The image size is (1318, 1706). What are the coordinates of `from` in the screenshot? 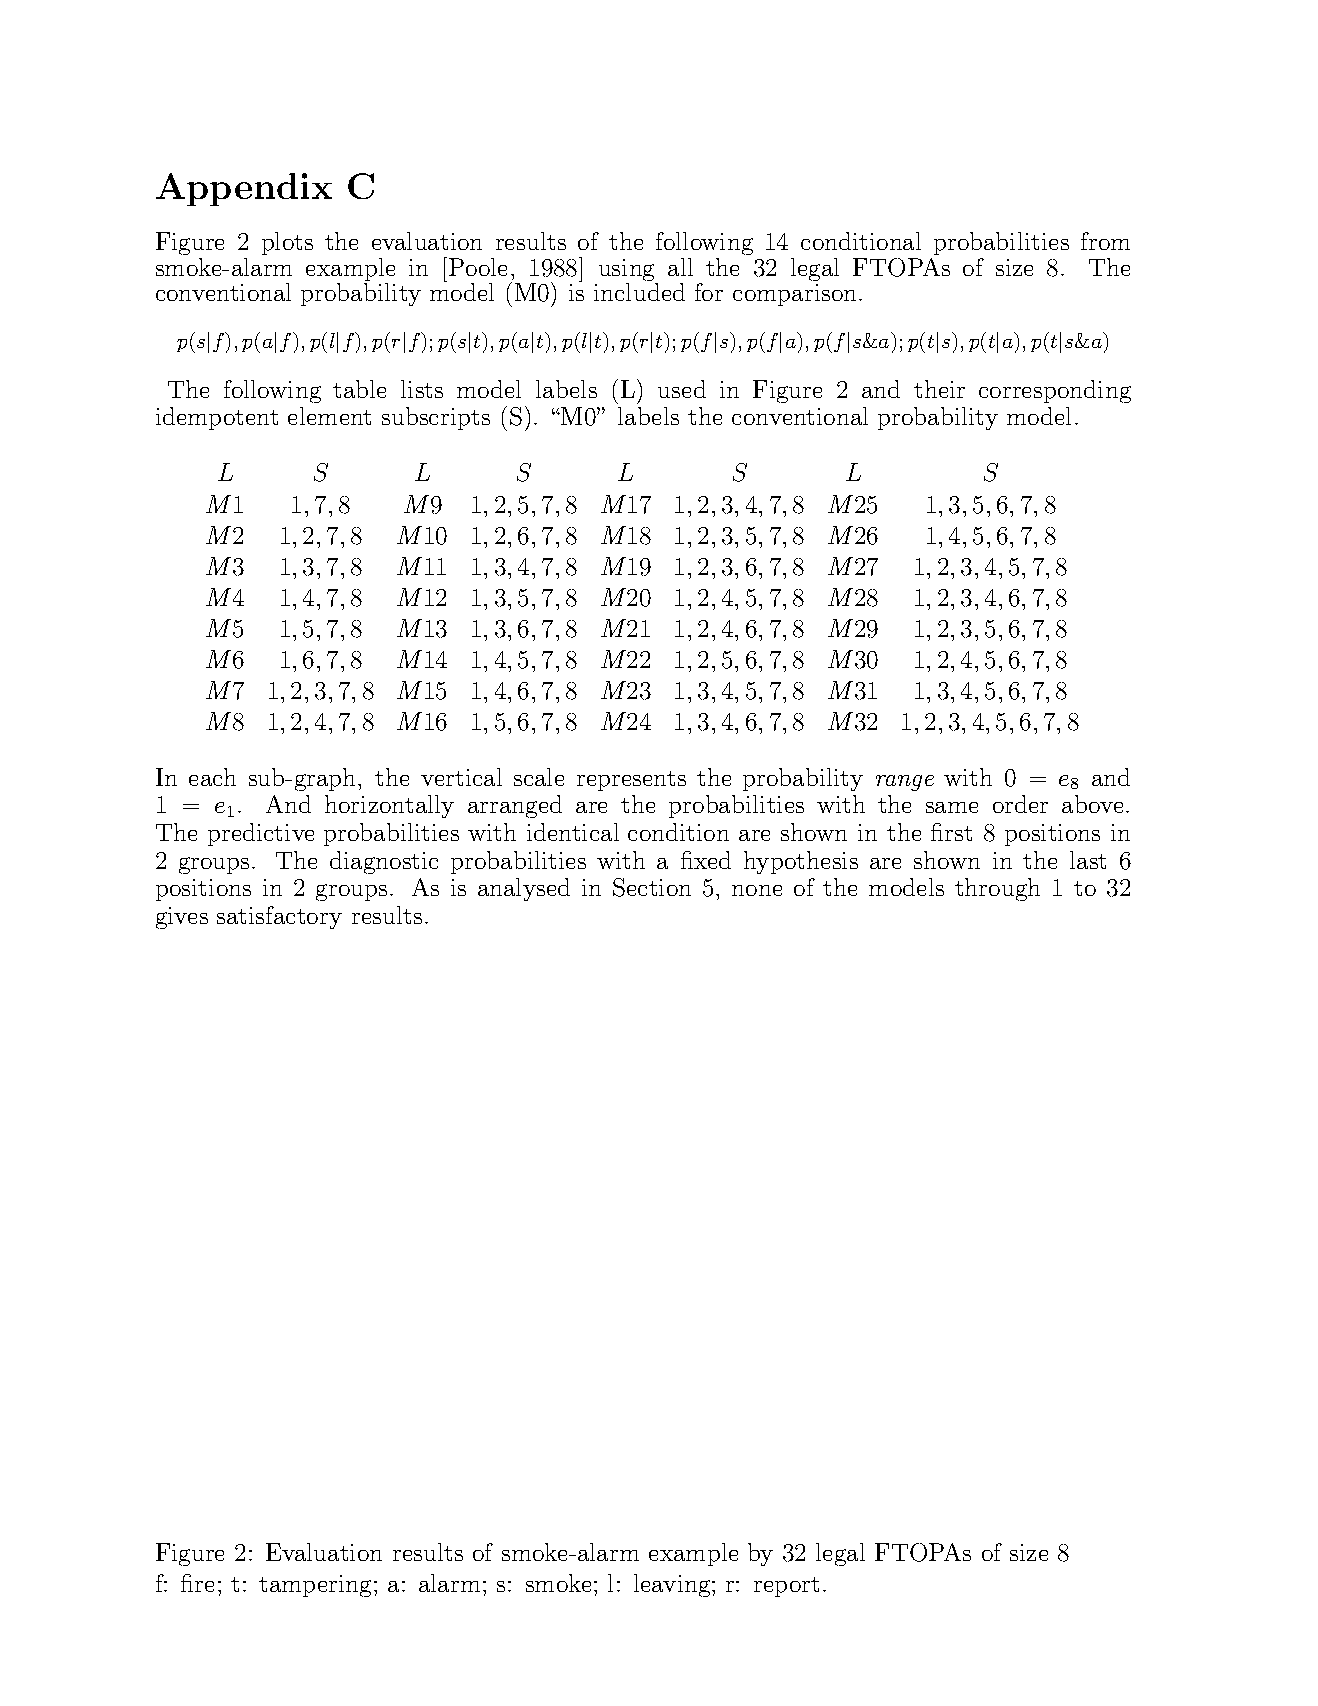 It's located at (1105, 241).
